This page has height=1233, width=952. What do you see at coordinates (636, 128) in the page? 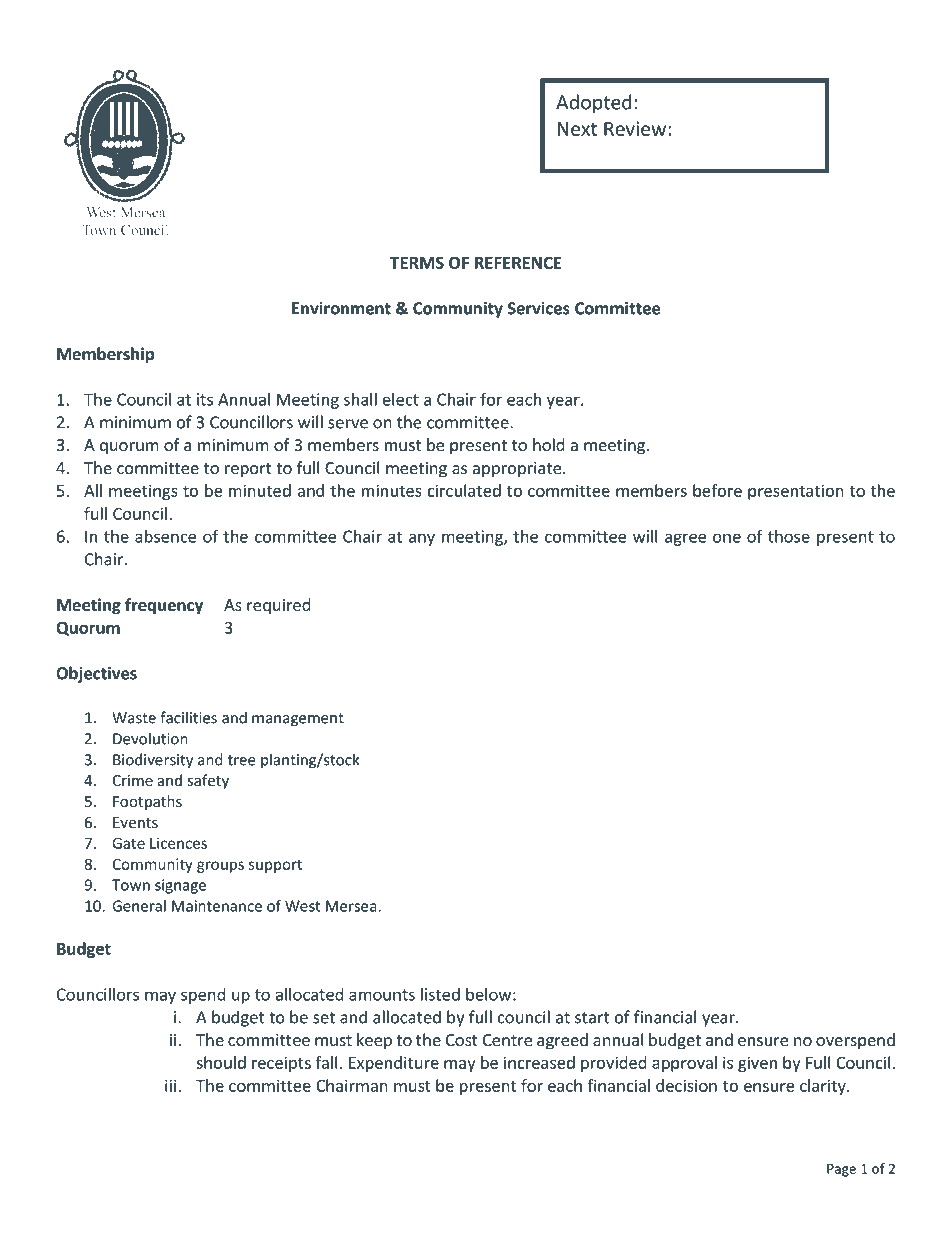
I see `Review` at bounding box center [636, 128].
